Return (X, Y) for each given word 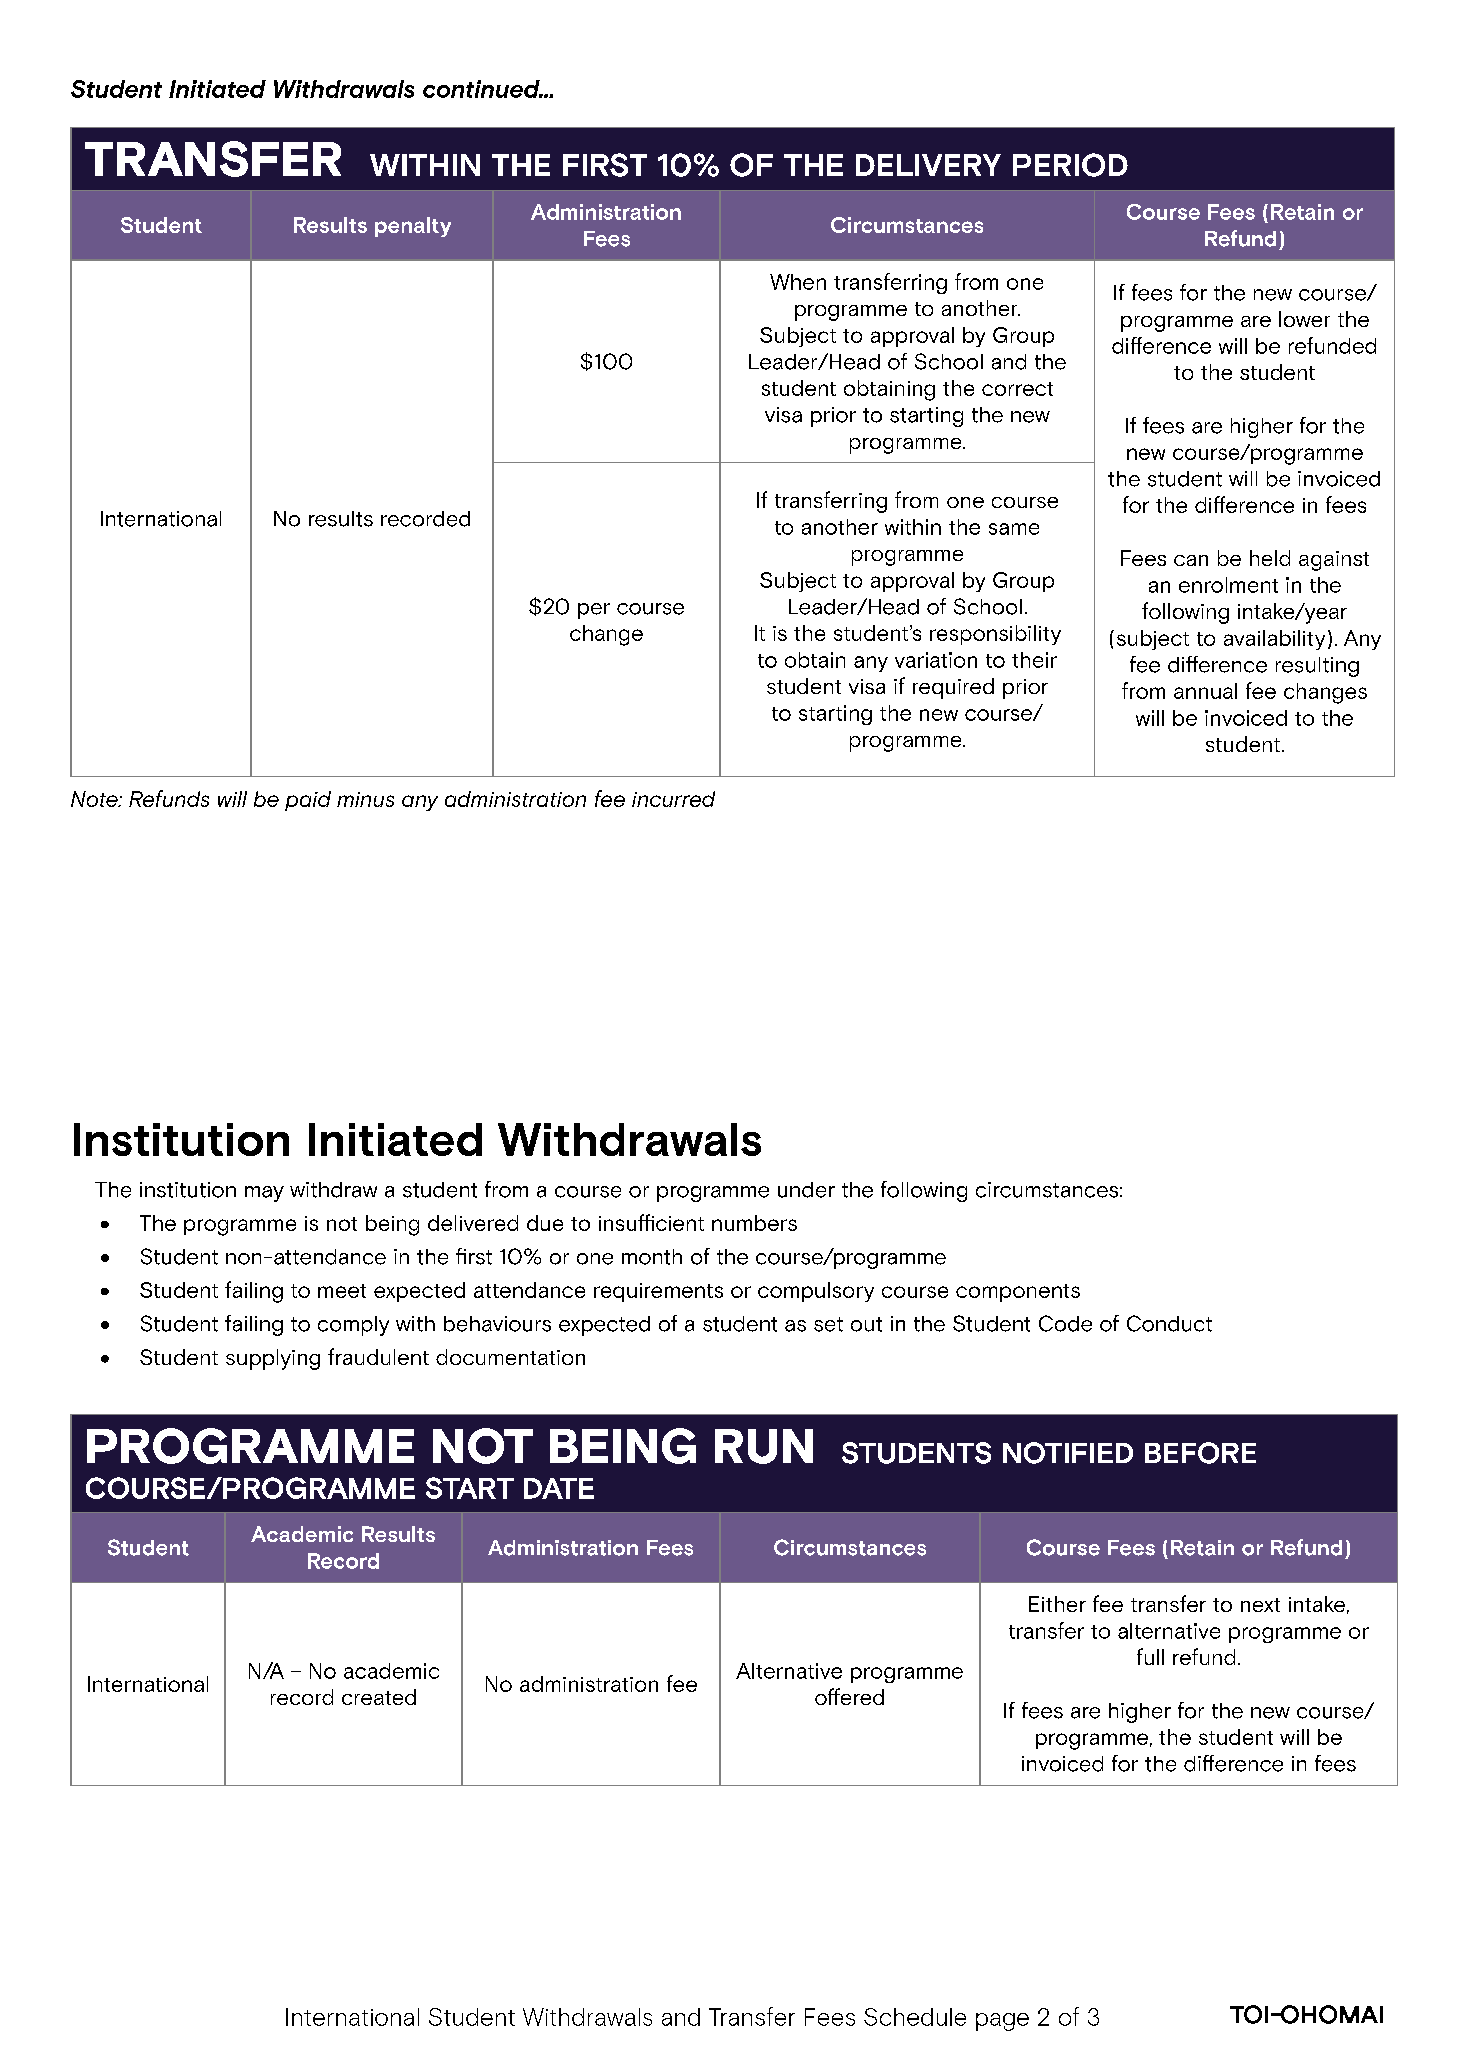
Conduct (1169, 1323)
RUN (764, 1446)
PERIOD (1070, 165)
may (264, 1194)
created (379, 1697)
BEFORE (1200, 1453)
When (798, 282)
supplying (273, 1359)
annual (1205, 691)
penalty (413, 227)
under (806, 1190)
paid (308, 801)
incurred (673, 799)
